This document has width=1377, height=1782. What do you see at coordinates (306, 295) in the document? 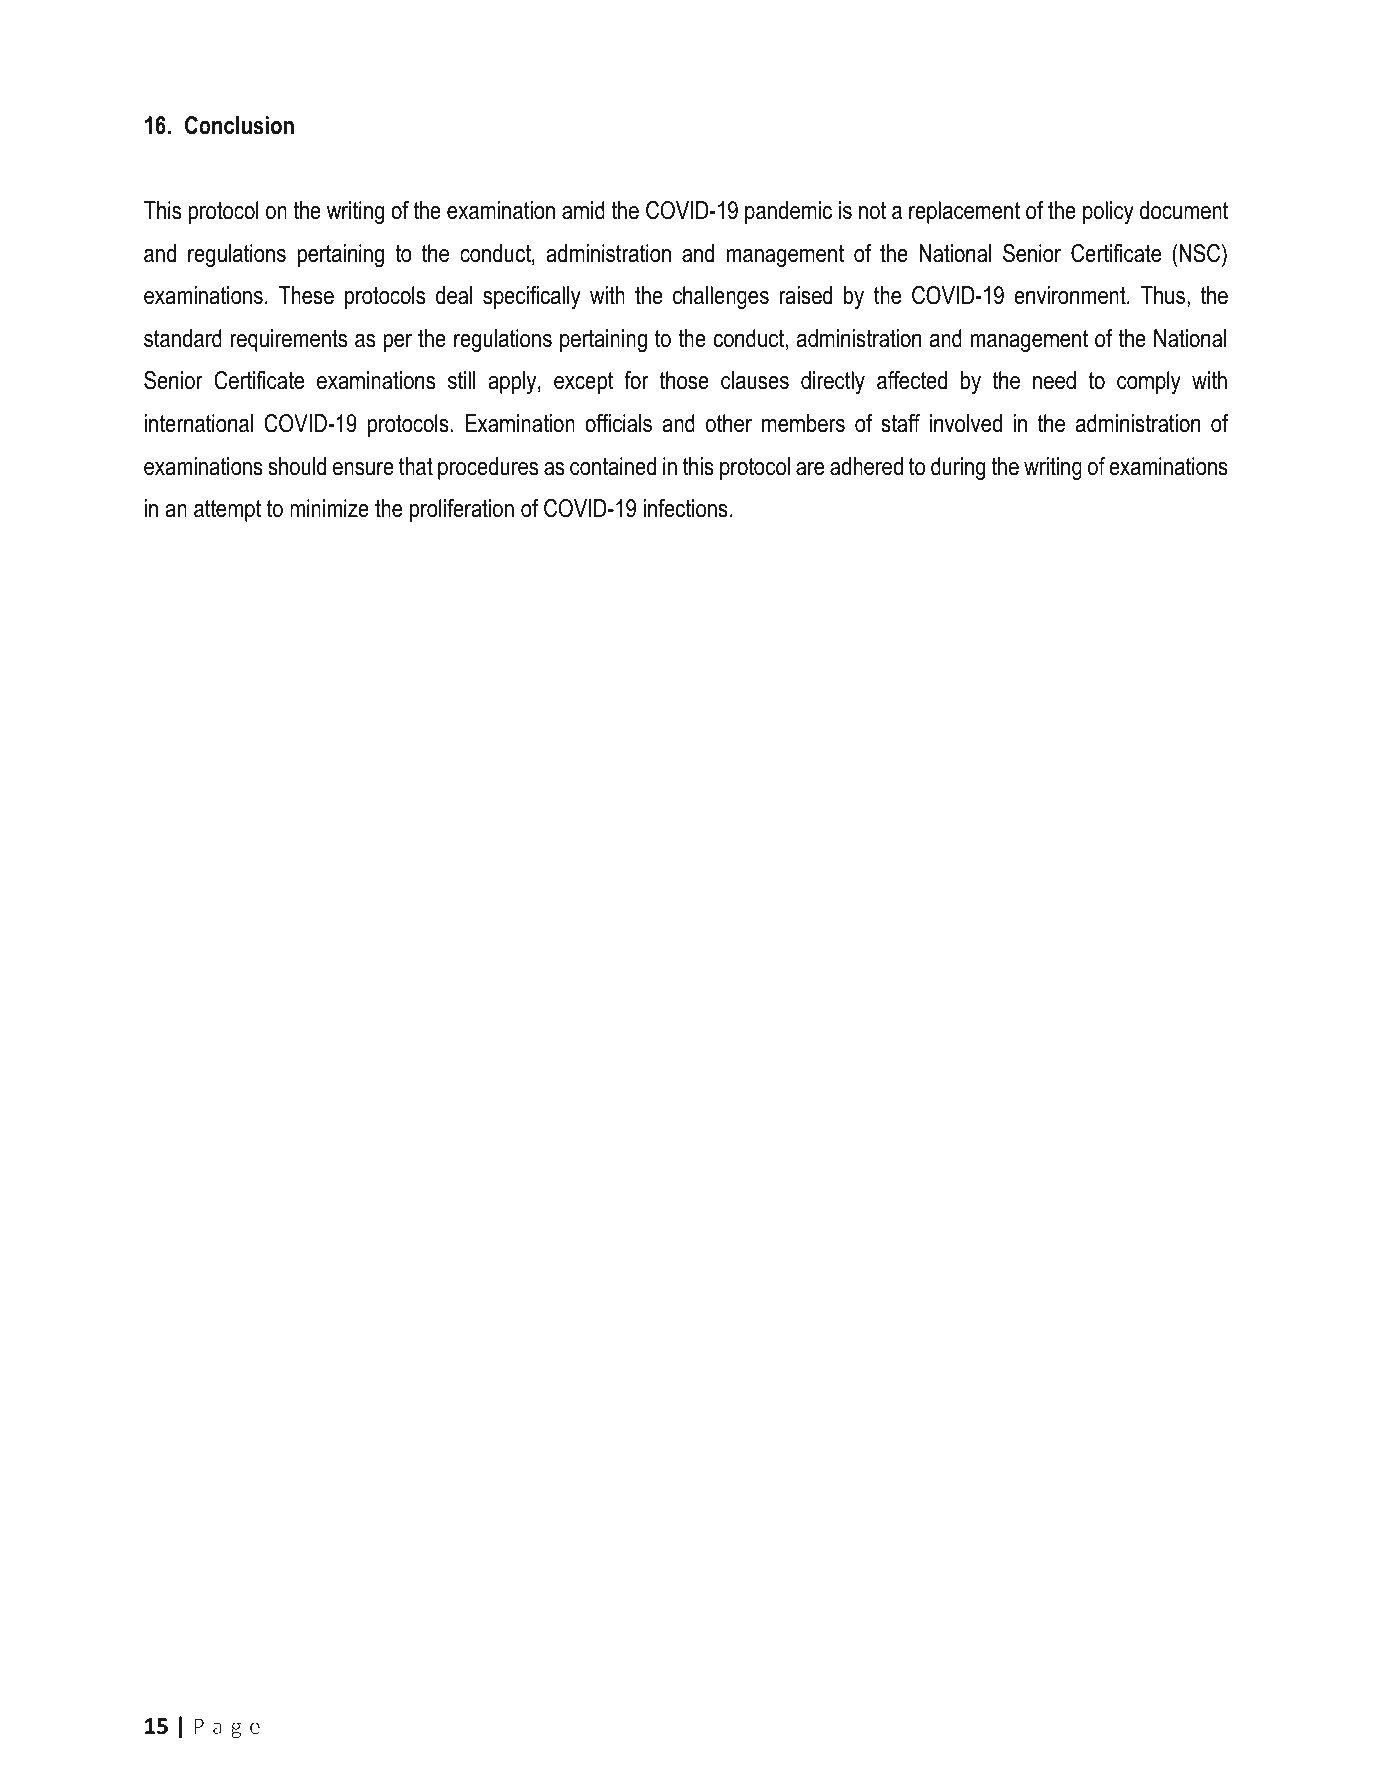
I see `These` at bounding box center [306, 295].
